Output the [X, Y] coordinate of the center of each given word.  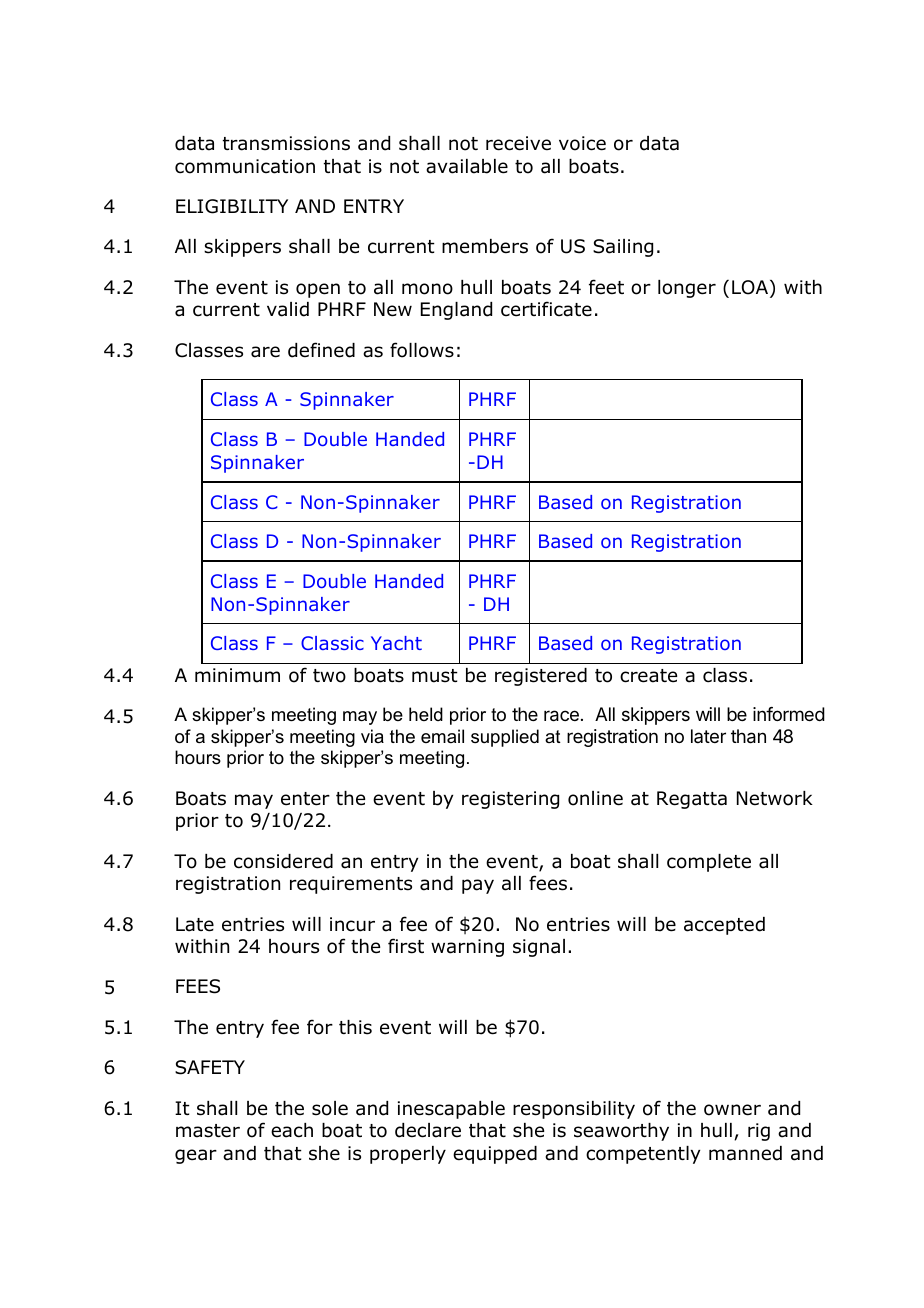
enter [305, 799]
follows [422, 350]
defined [321, 350]
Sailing [623, 248]
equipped [495, 1155]
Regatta [692, 800]
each [292, 1130]
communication [245, 166]
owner [732, 1110]
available [467, 166]
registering [510, 800]
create [648, 676]
